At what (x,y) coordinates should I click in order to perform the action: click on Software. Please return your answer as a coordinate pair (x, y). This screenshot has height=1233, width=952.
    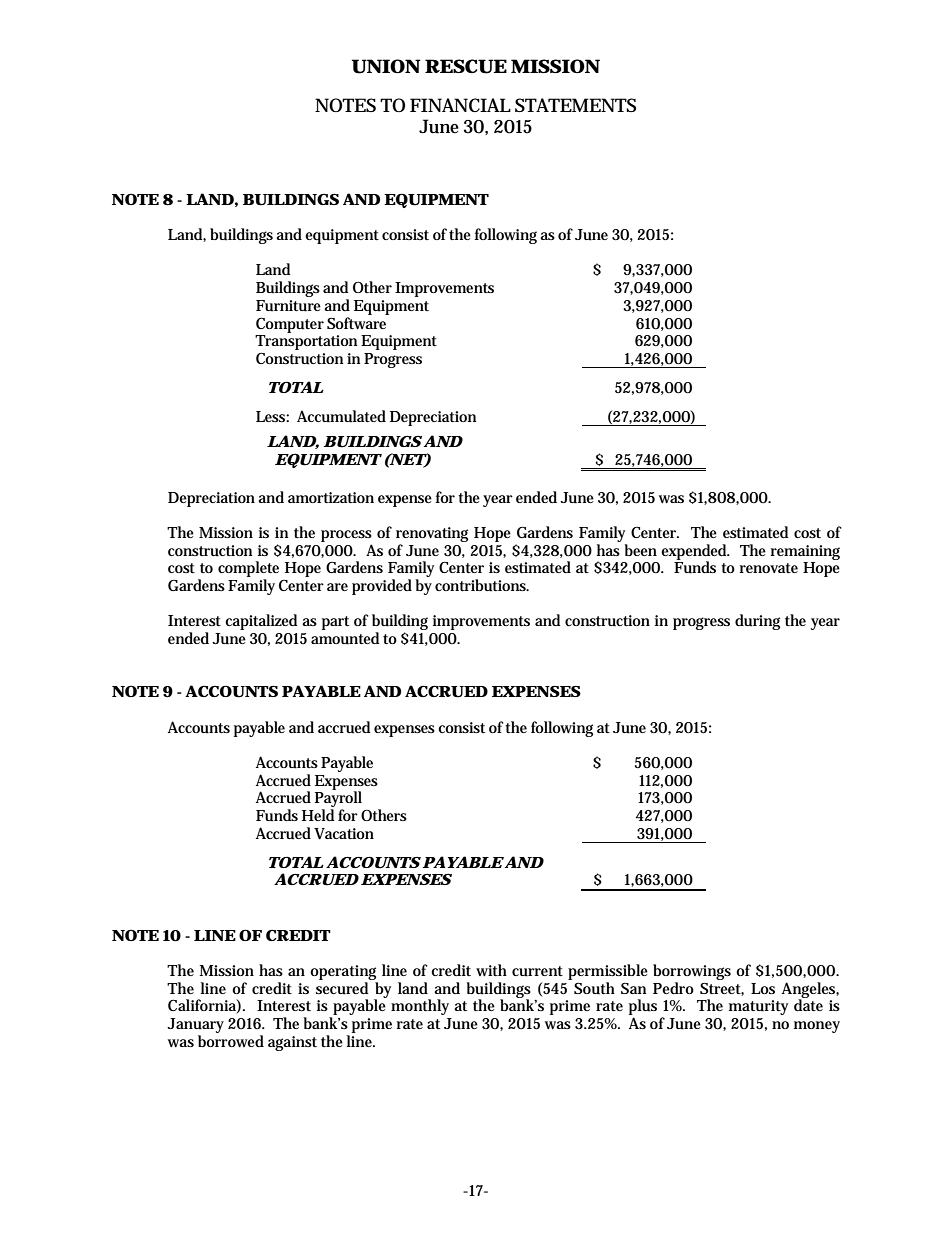
    Looking at the image, I should click on (356, 323).
